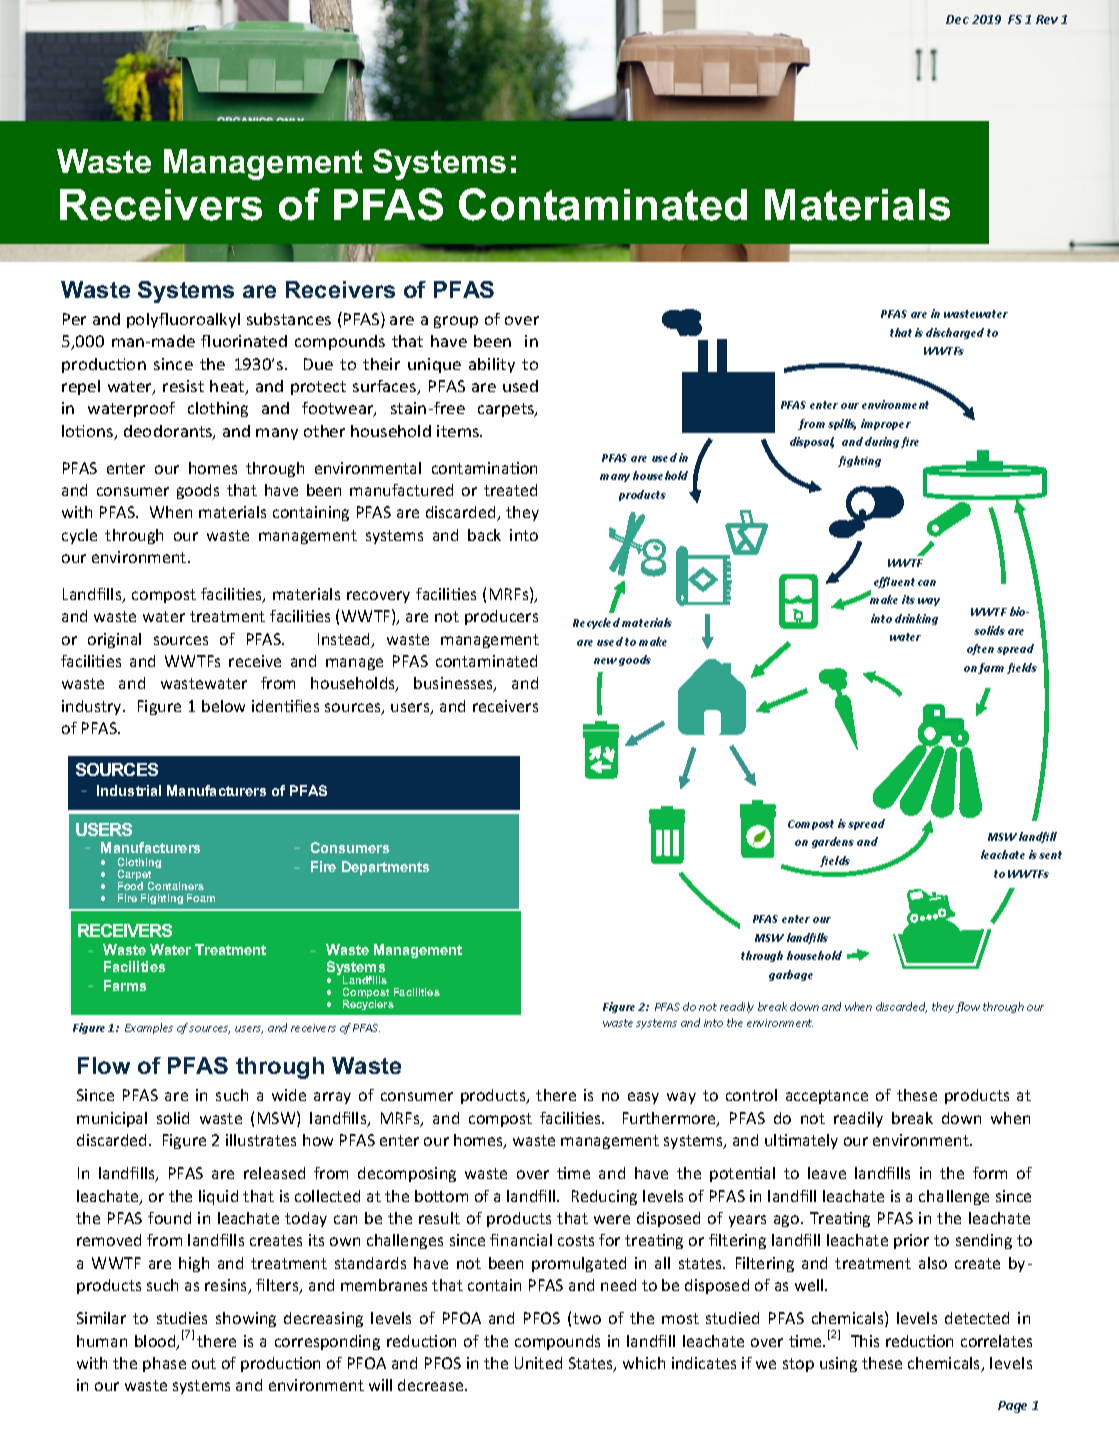  I want to click on United, so click(538, 1363).
